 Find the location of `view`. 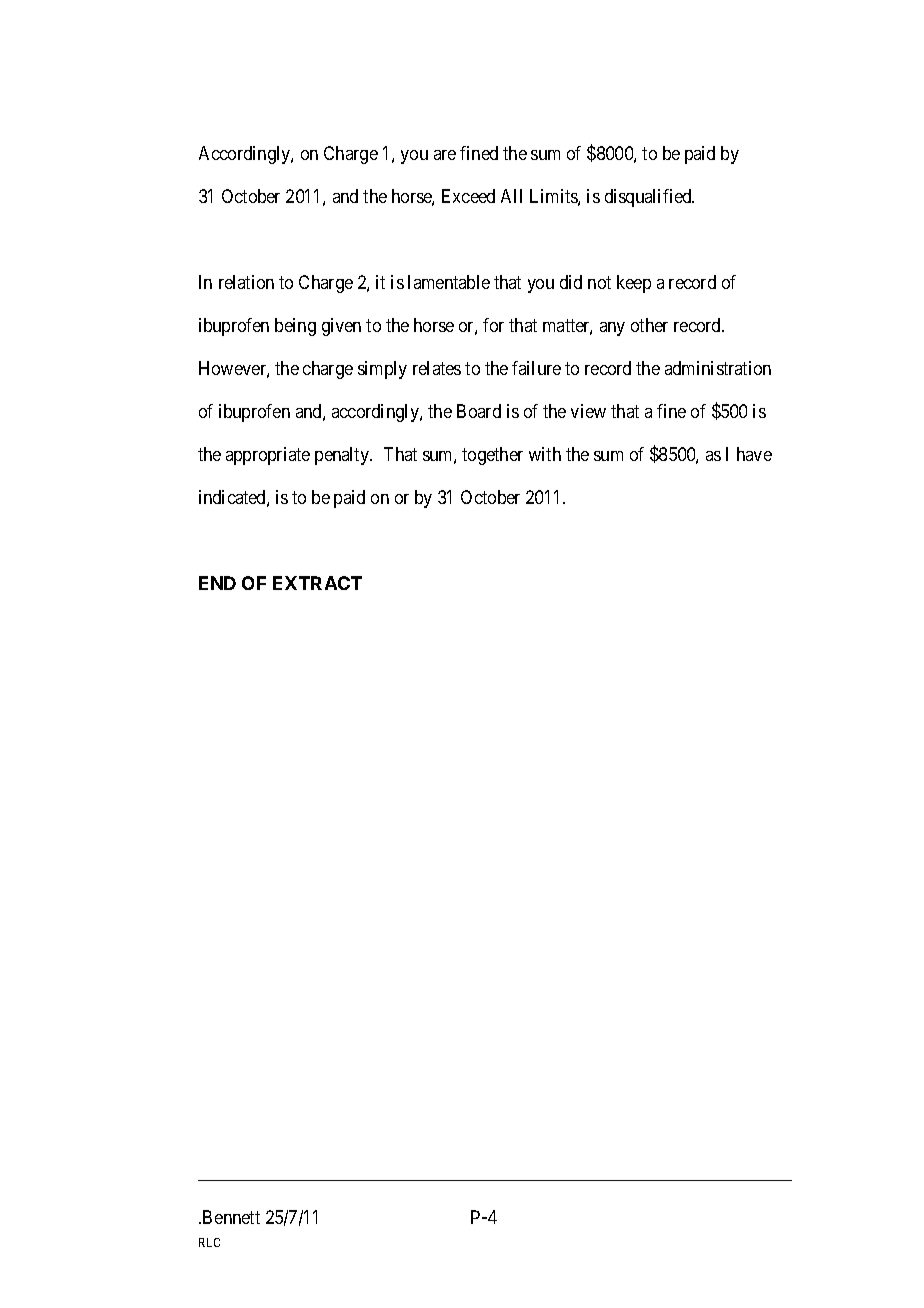

view is located at coordinates (588, 411).
